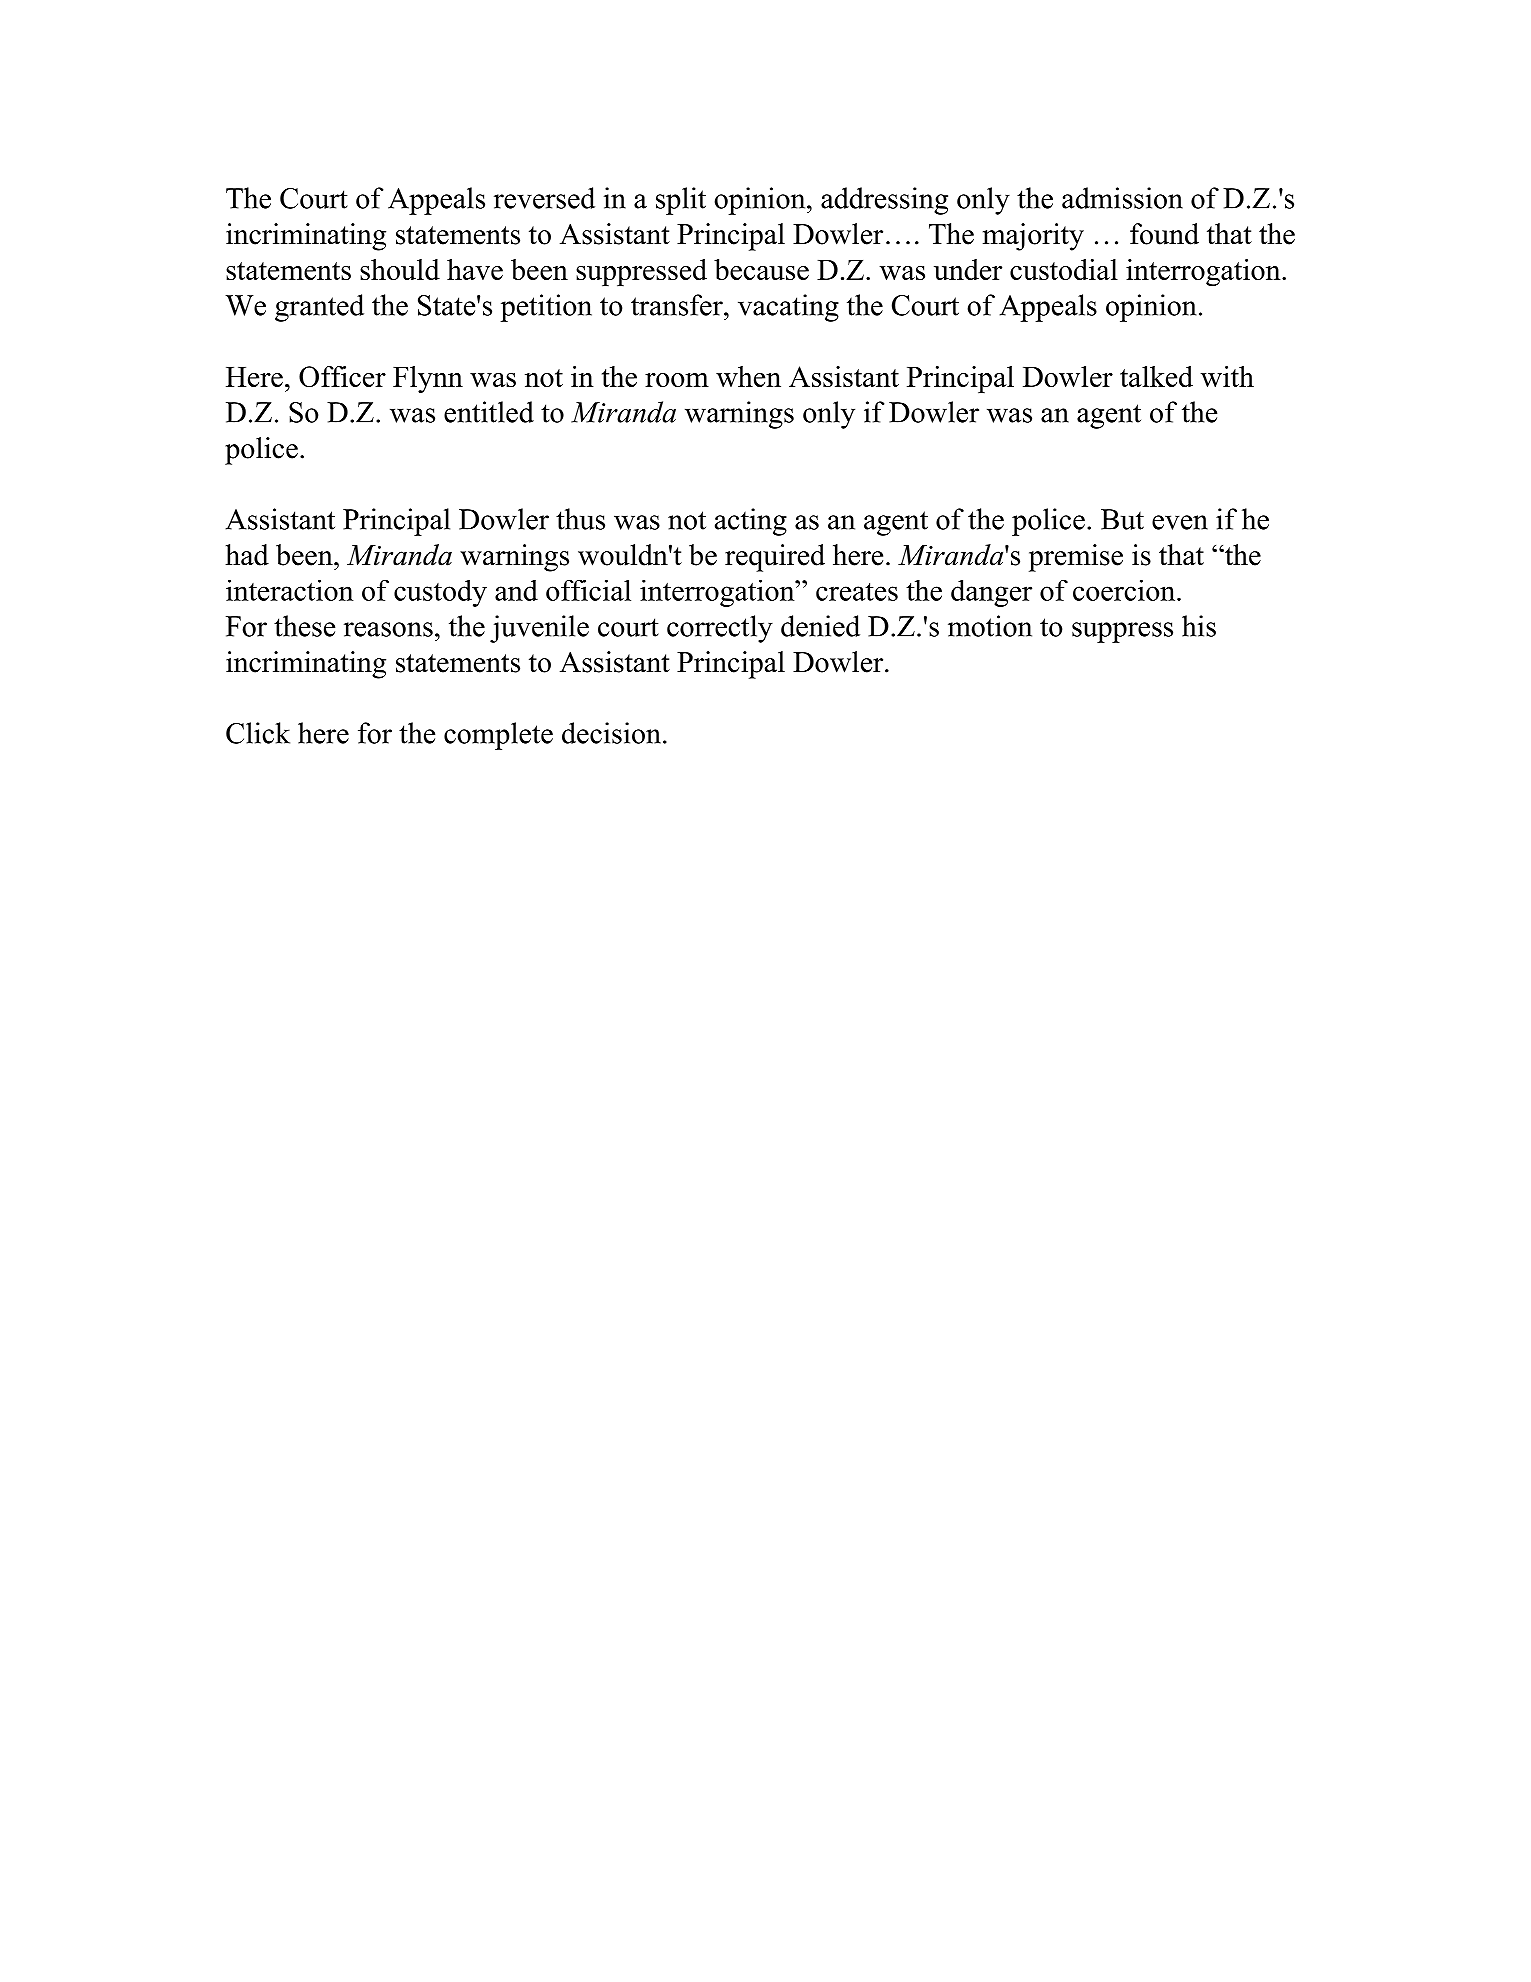 The height and width of the screenshot is (1982, 1531). Describe the element at coordinates (247, 555) in the screenshot. I see `had` at that location.
